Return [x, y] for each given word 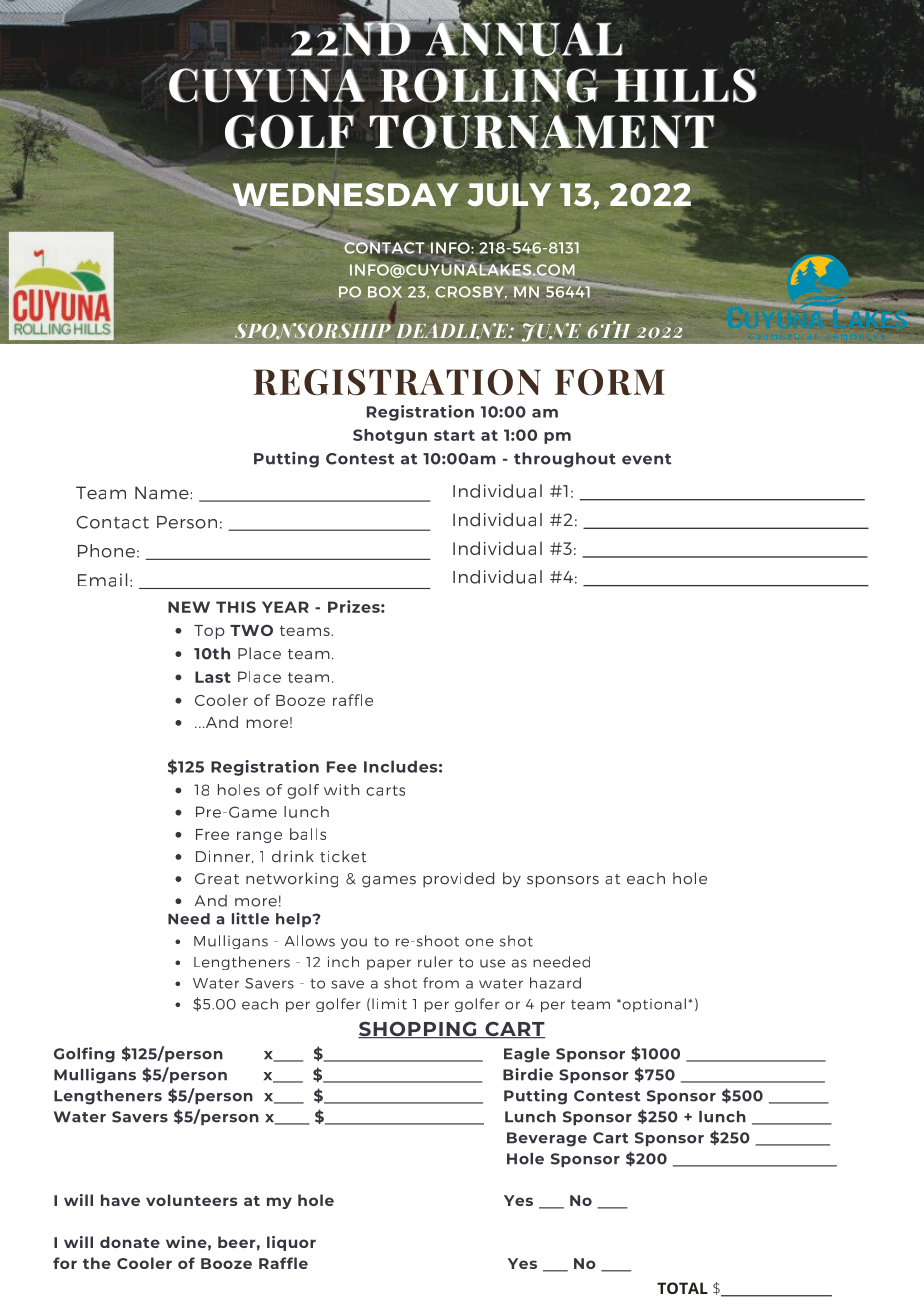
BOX [385, 292]
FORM [610, 382]
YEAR [285, 607]
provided [458, 880]
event [646, 459]
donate [130, 1242]
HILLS [684, 85]
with [342, 790]
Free [212, 834]
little [250, 918]
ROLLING [490, 85]
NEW [189, 607]
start [454, 435]
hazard [555, 983]
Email [102, 580]
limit [389, 1004]
